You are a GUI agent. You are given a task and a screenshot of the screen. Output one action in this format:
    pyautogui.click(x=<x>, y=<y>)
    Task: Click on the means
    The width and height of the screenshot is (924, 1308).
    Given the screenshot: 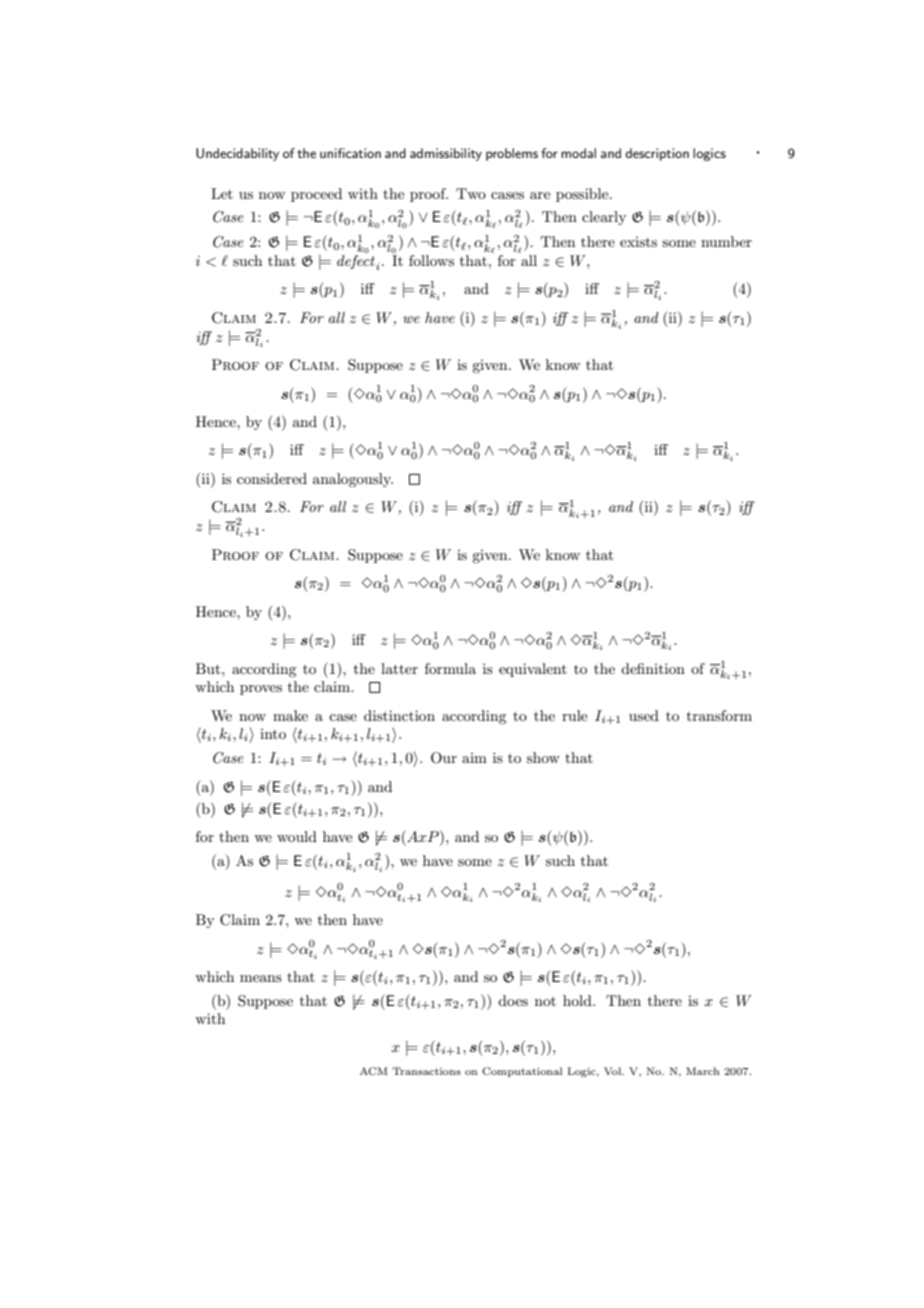 What is the action you would take?
    pyautogui.click(x=261, y=978)
